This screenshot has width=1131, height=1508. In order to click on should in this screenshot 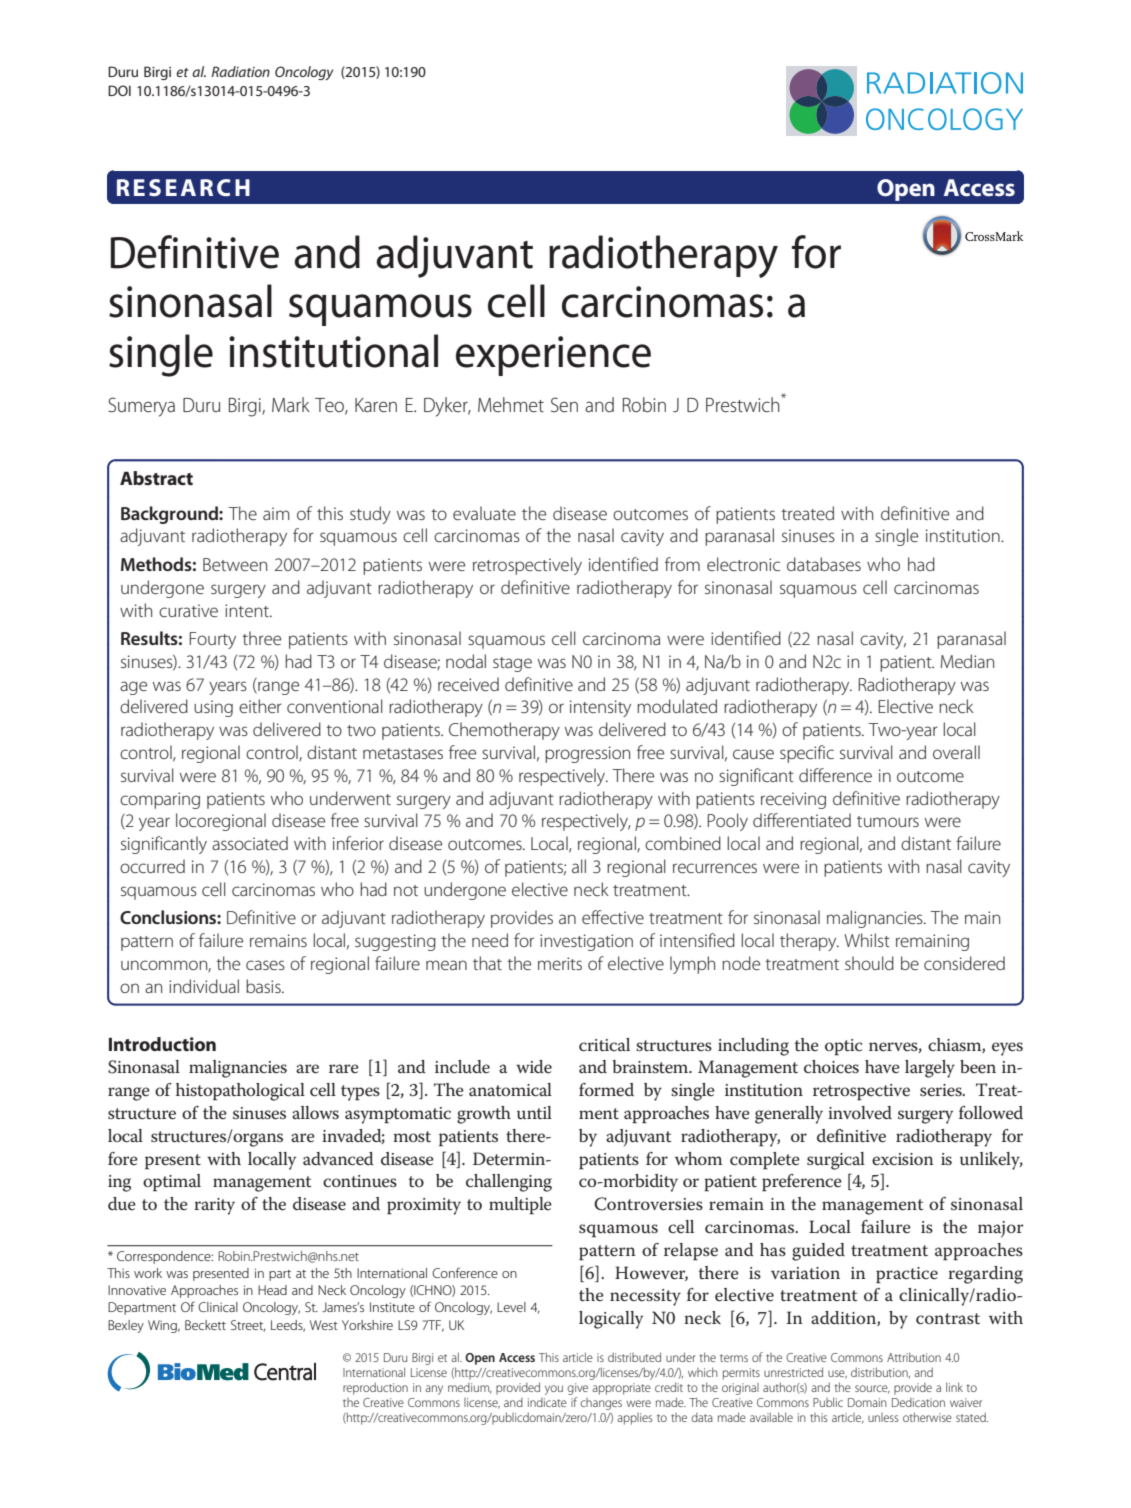, I will do `click(869, 963)`.
